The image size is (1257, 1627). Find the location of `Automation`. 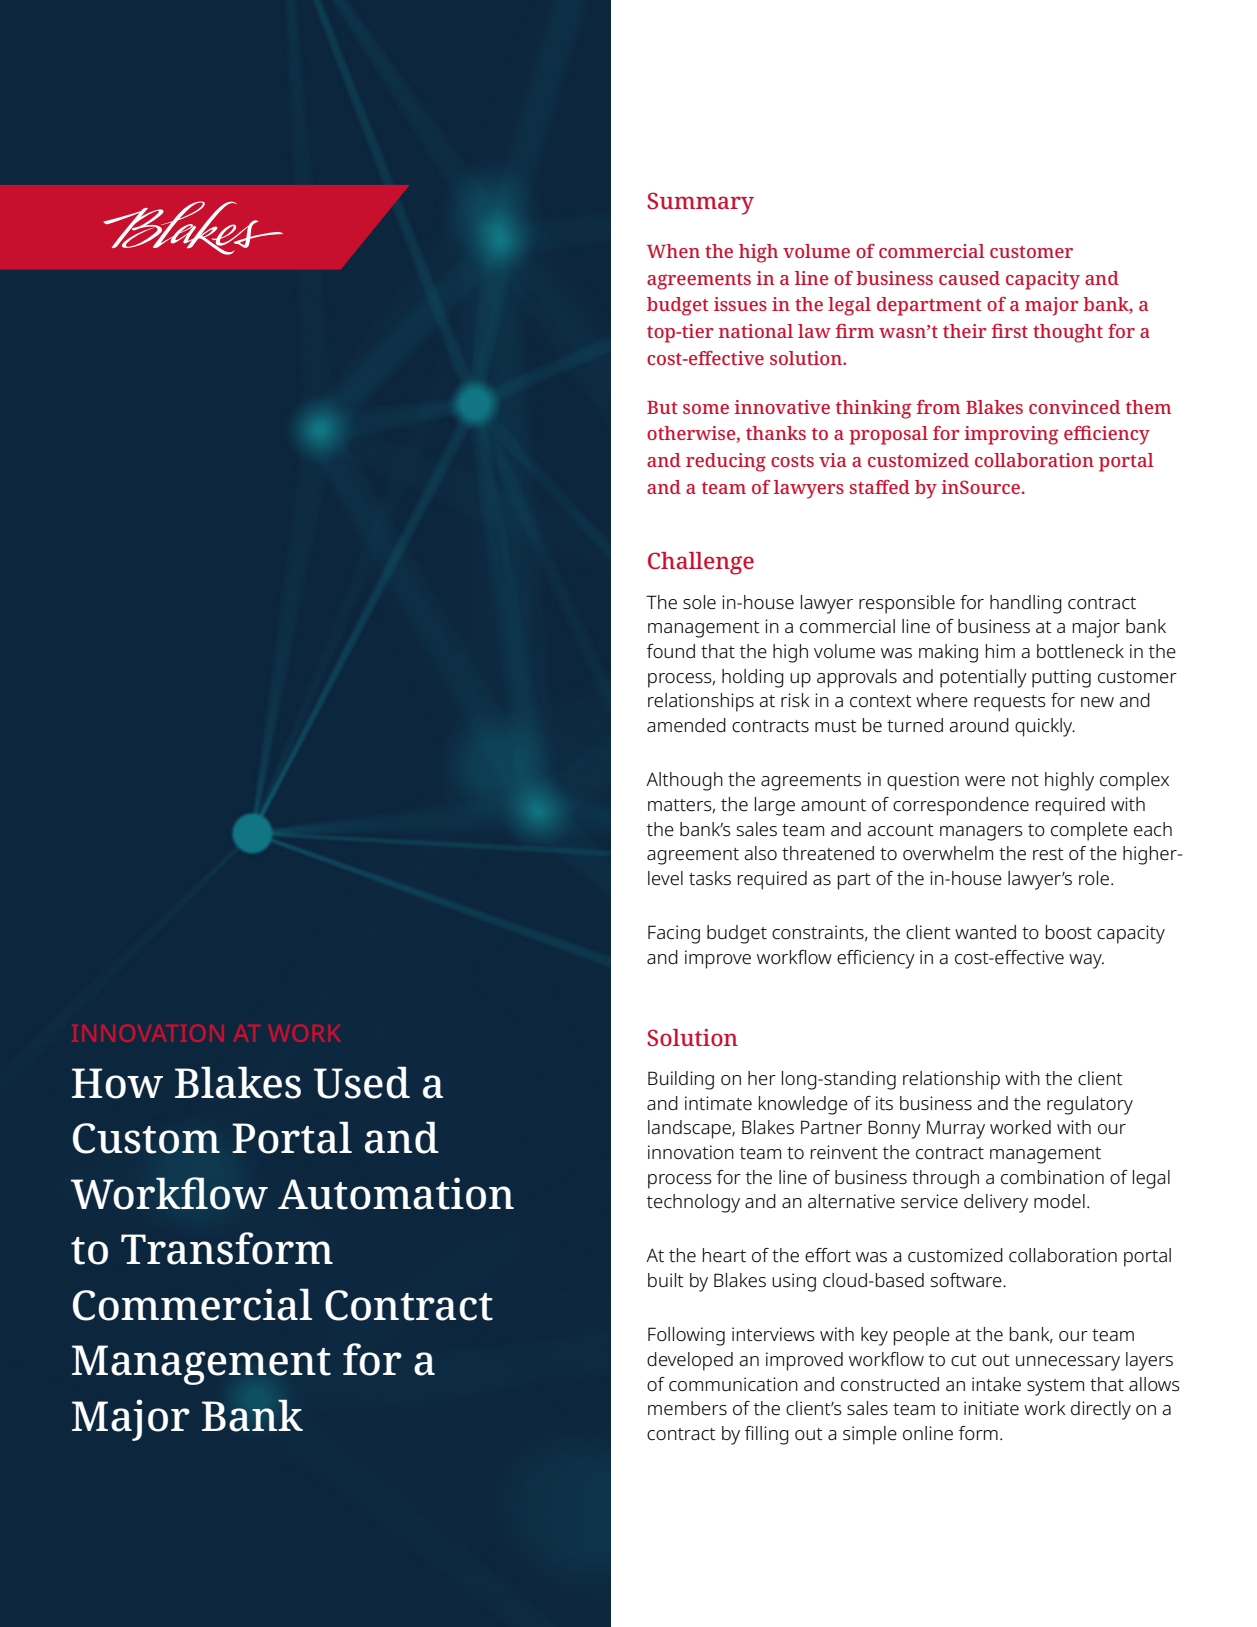

Automation is located at coordinates (396, 1193).
